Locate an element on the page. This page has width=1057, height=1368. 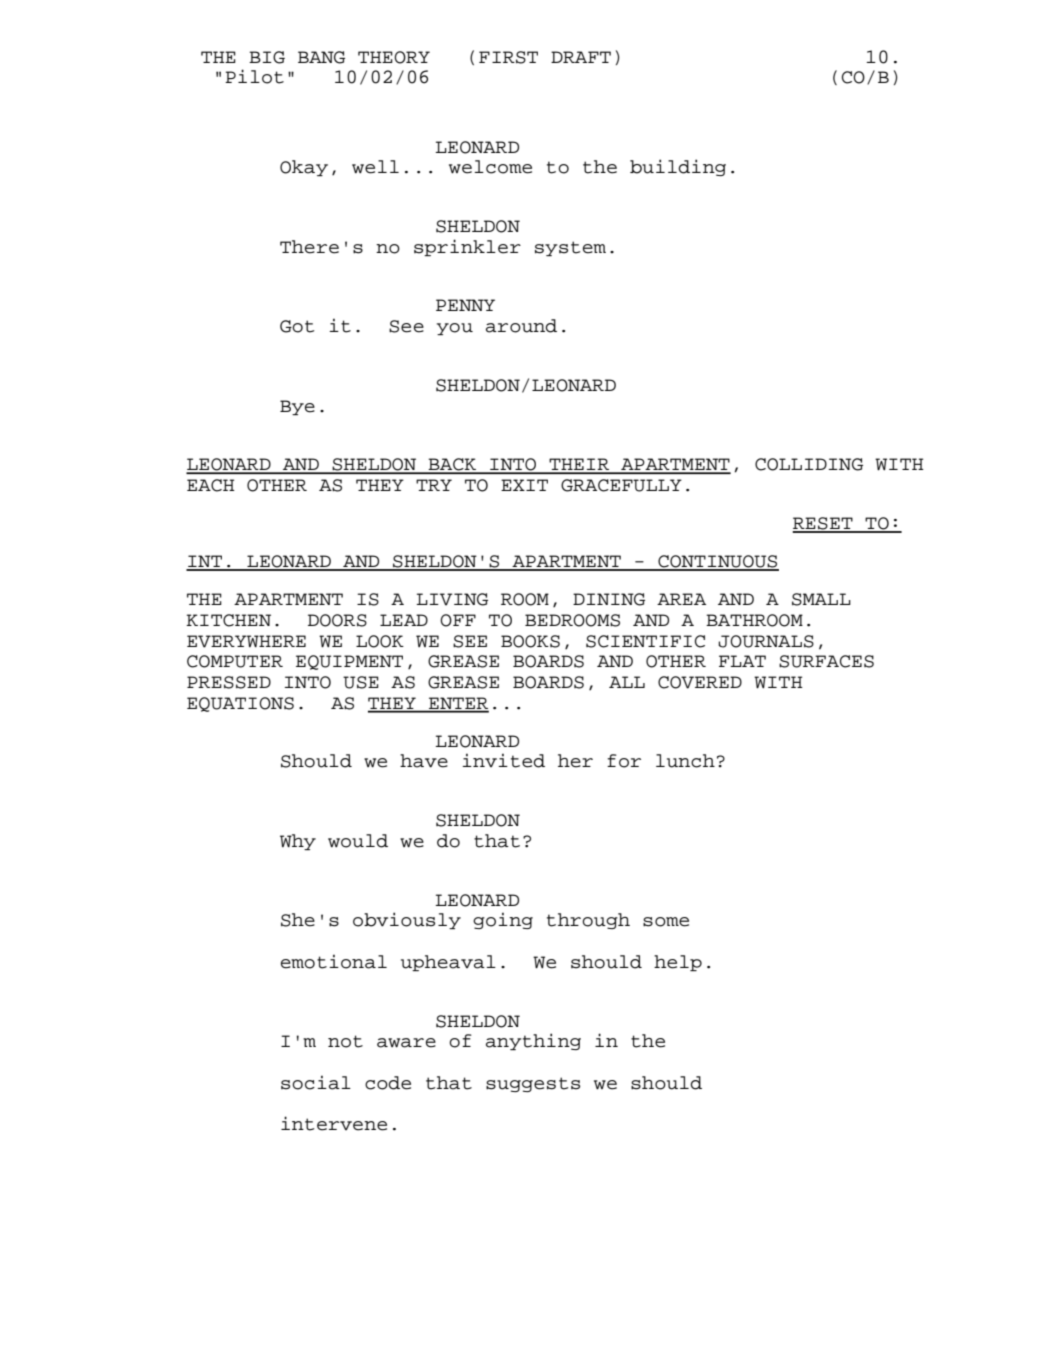
help is located at coordinates (678, 963).
